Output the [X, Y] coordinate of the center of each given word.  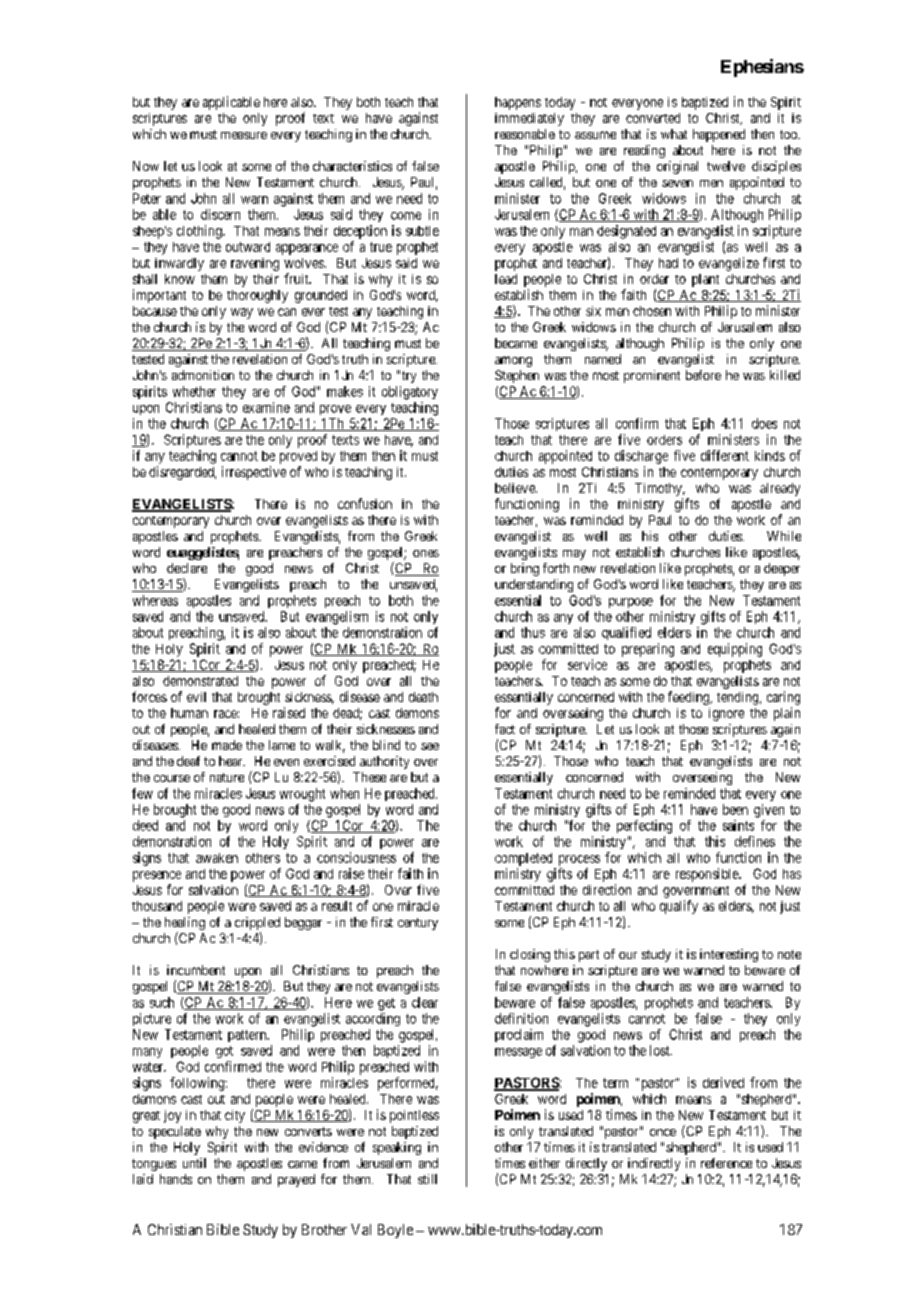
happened [719, 135]
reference [726, 1163]
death [423, 697]
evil [196, 697]
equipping [735, 650]
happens [518, 103]
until [194, 1163]
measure [244, 135]
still [427, 1179]
